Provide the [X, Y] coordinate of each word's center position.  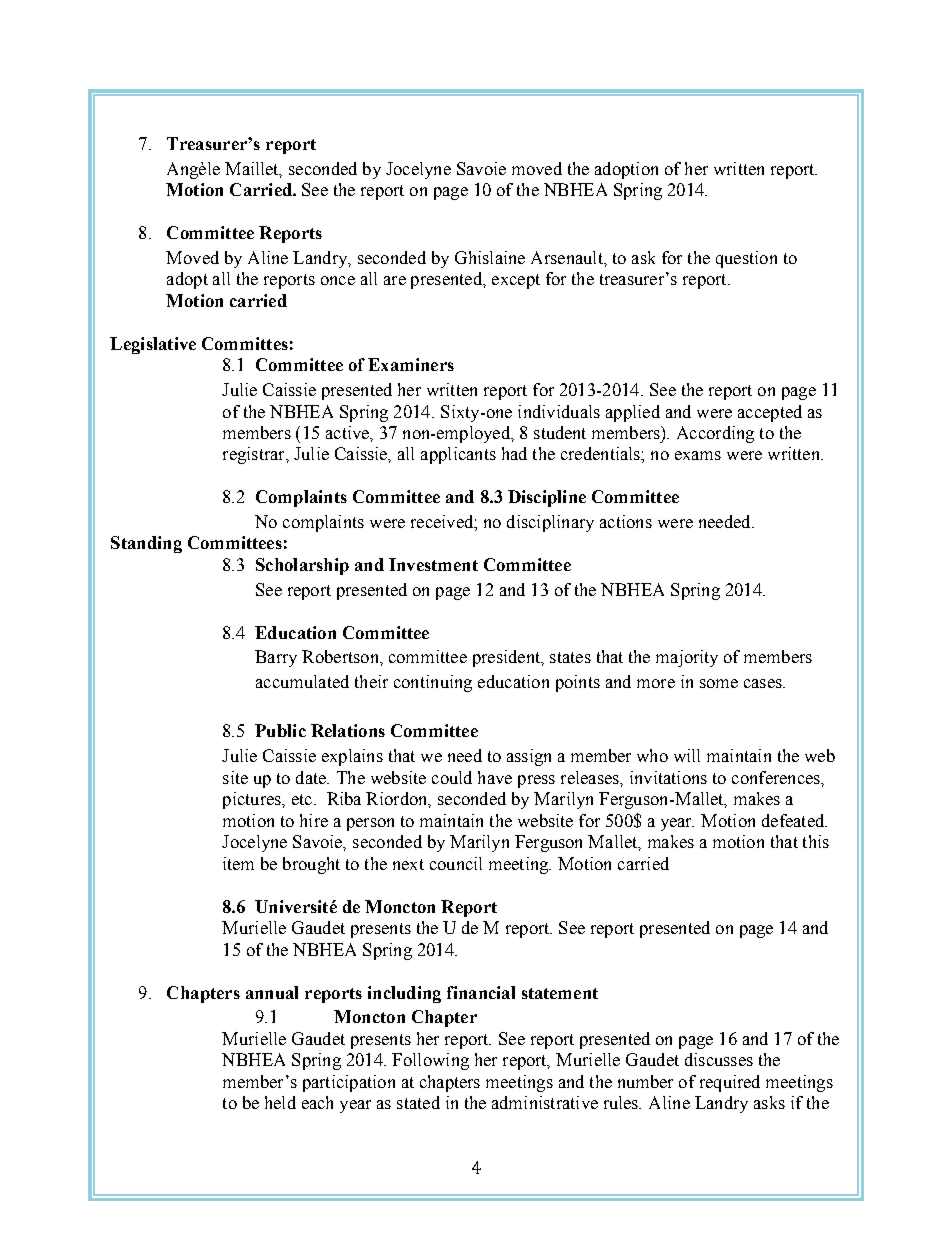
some [719, 683]
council [456, 863]
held [280, 1102]
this [816, 841]
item [238, 863]
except [516, 281]
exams [698, 455]
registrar [255, 455]
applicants [458, 455]
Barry [276, 658]
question [746, 259]
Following [430, 1061]
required [730, 1083]
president [508, 658]
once [338, 280]
